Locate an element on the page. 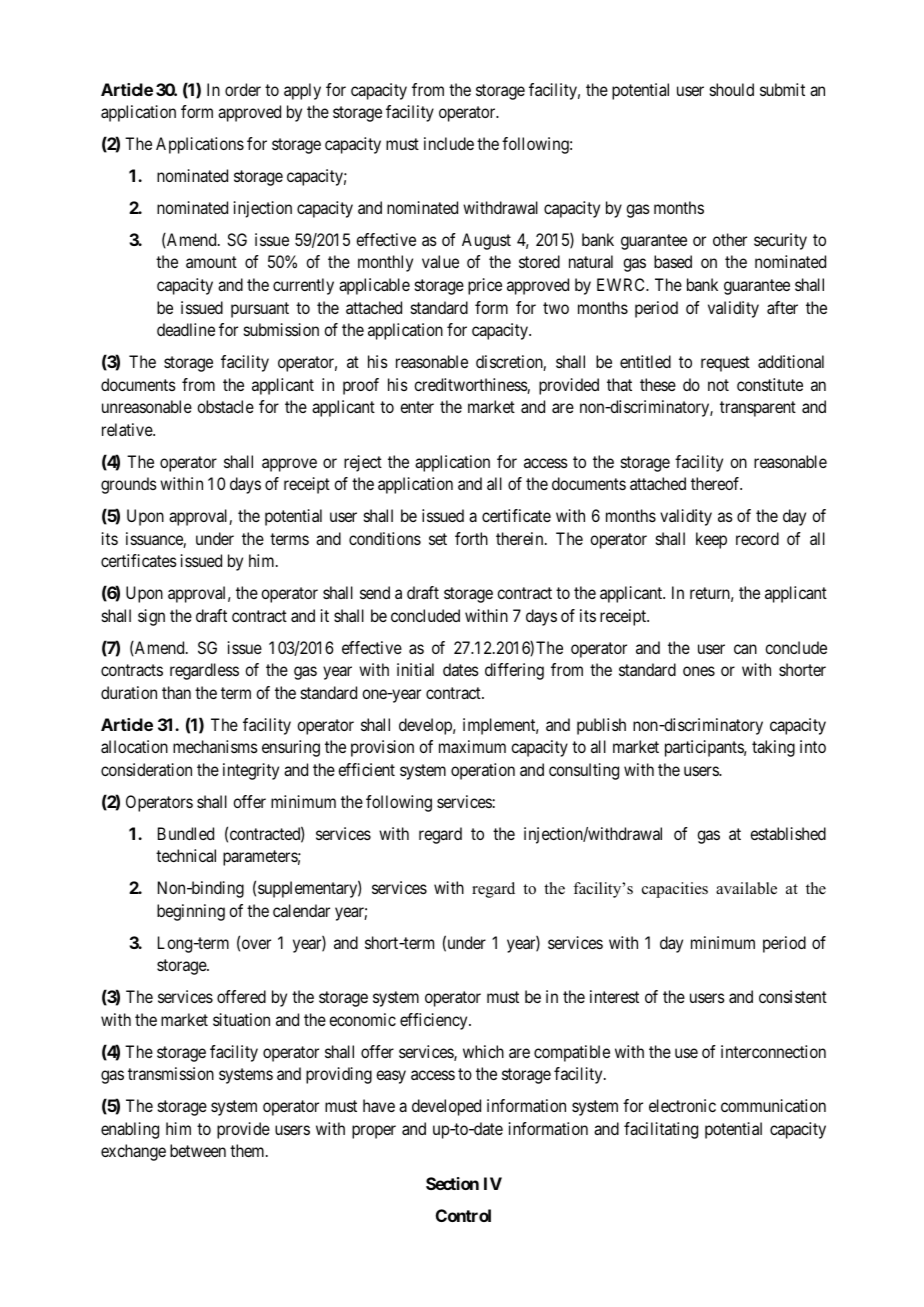 This image has width=924, height=1307. operation is located at coordinates (483, 771).
